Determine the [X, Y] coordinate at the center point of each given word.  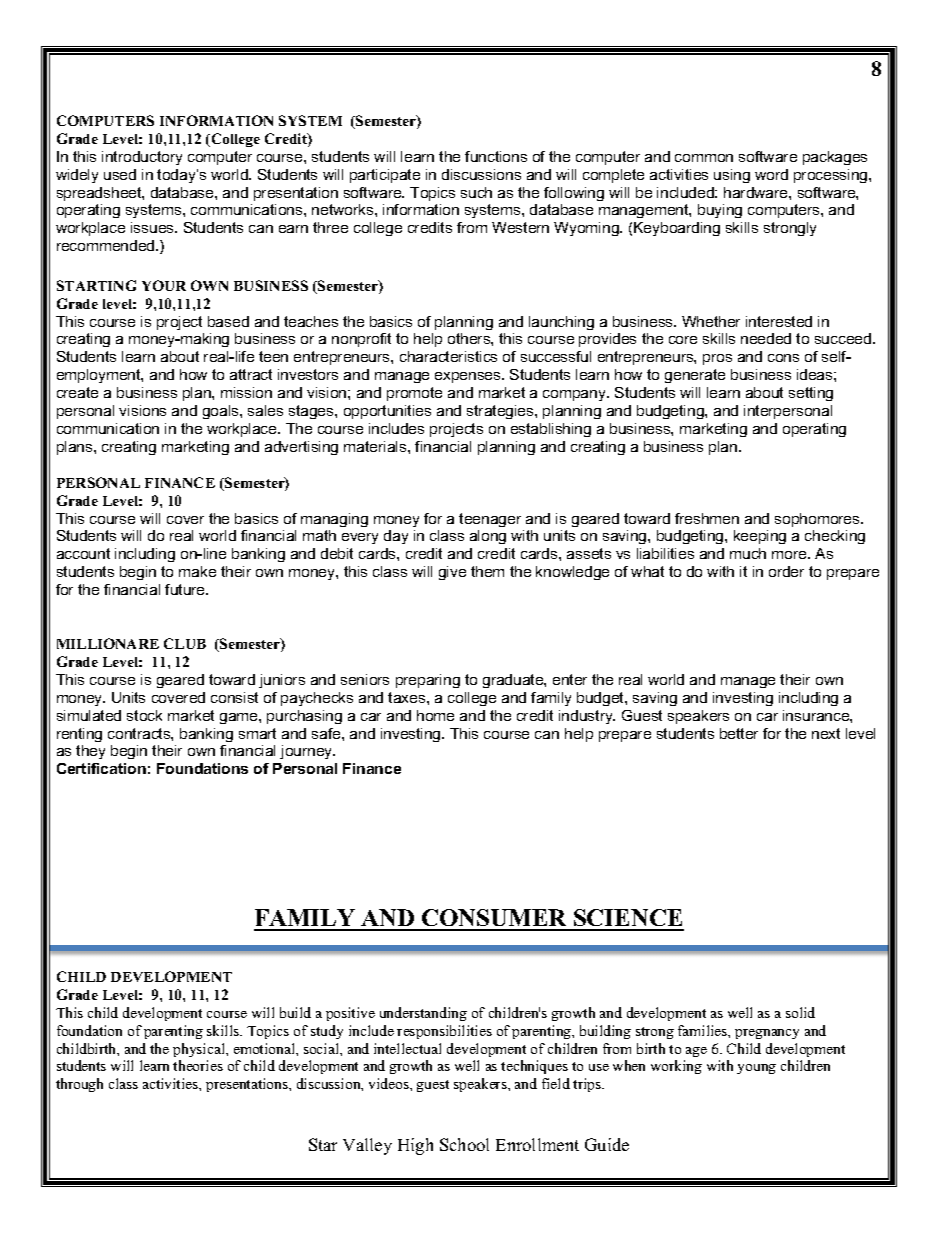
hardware [757, 192]
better [739, 733]
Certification [101, 768]
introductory [142, 158]
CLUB [185, 643]
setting [811, 394]
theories [198, 1065]
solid [800, 1012]
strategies [501, 412]
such [476, 192]
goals [222, 412]
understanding [423, 1014]
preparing [428, 681]
